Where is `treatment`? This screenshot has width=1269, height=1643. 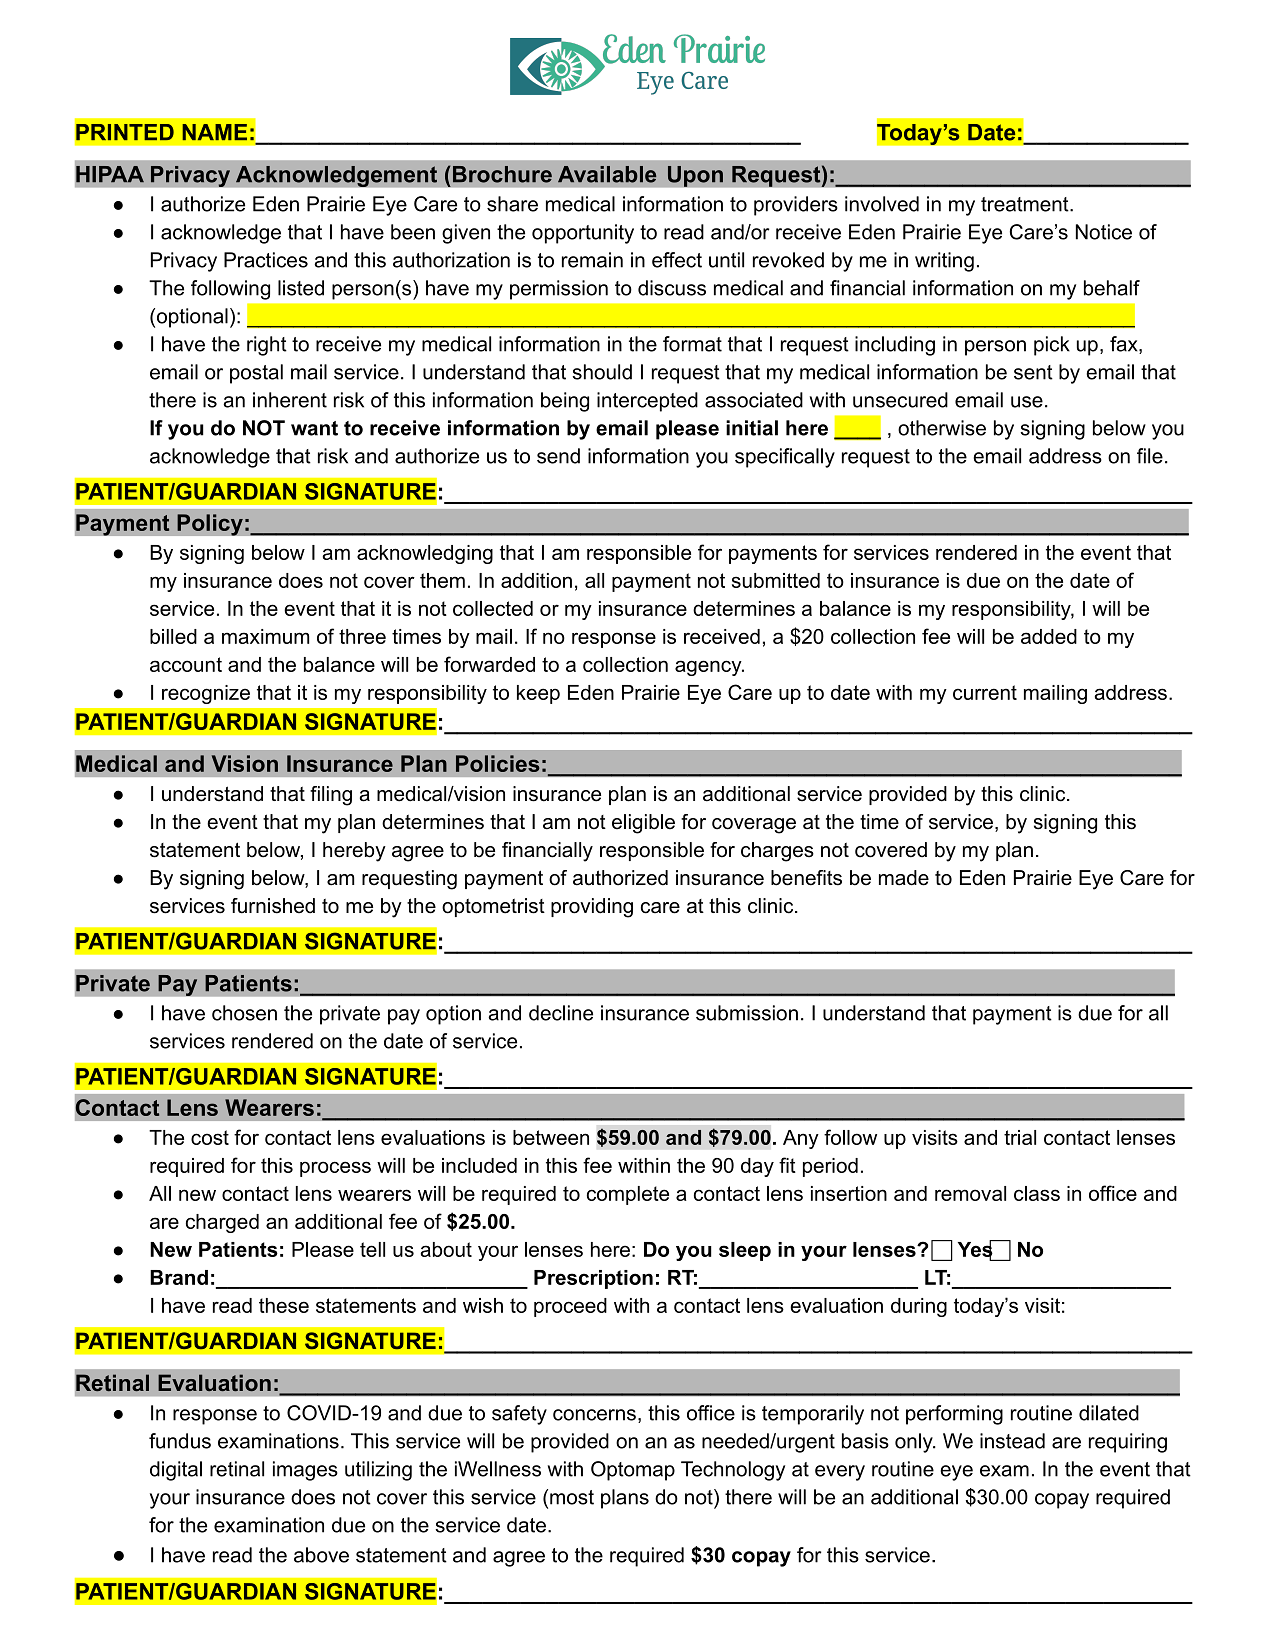
treatment is located at coordinates (1026, 204).
